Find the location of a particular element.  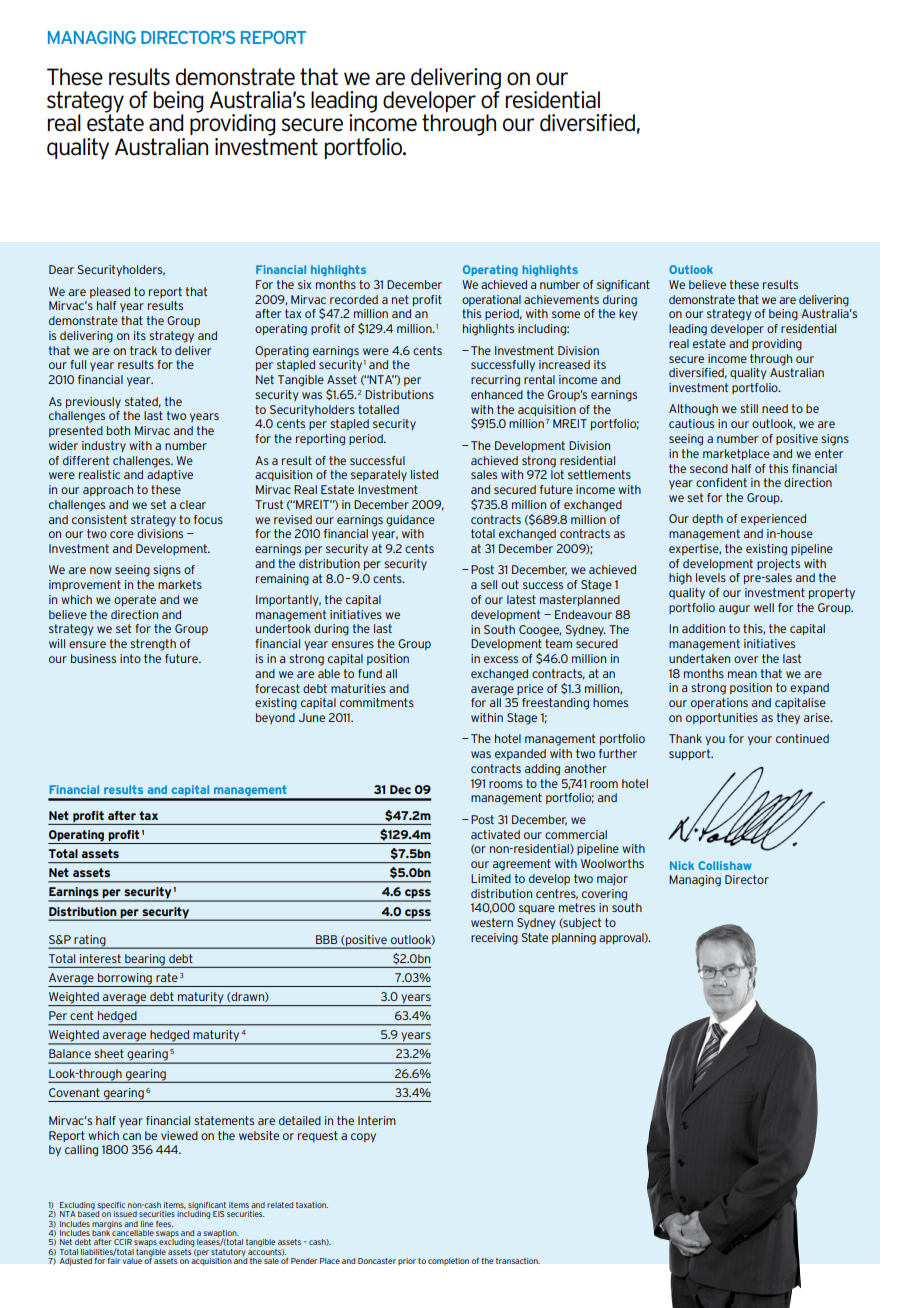

transaction is located at coordinates (518, 1261).
